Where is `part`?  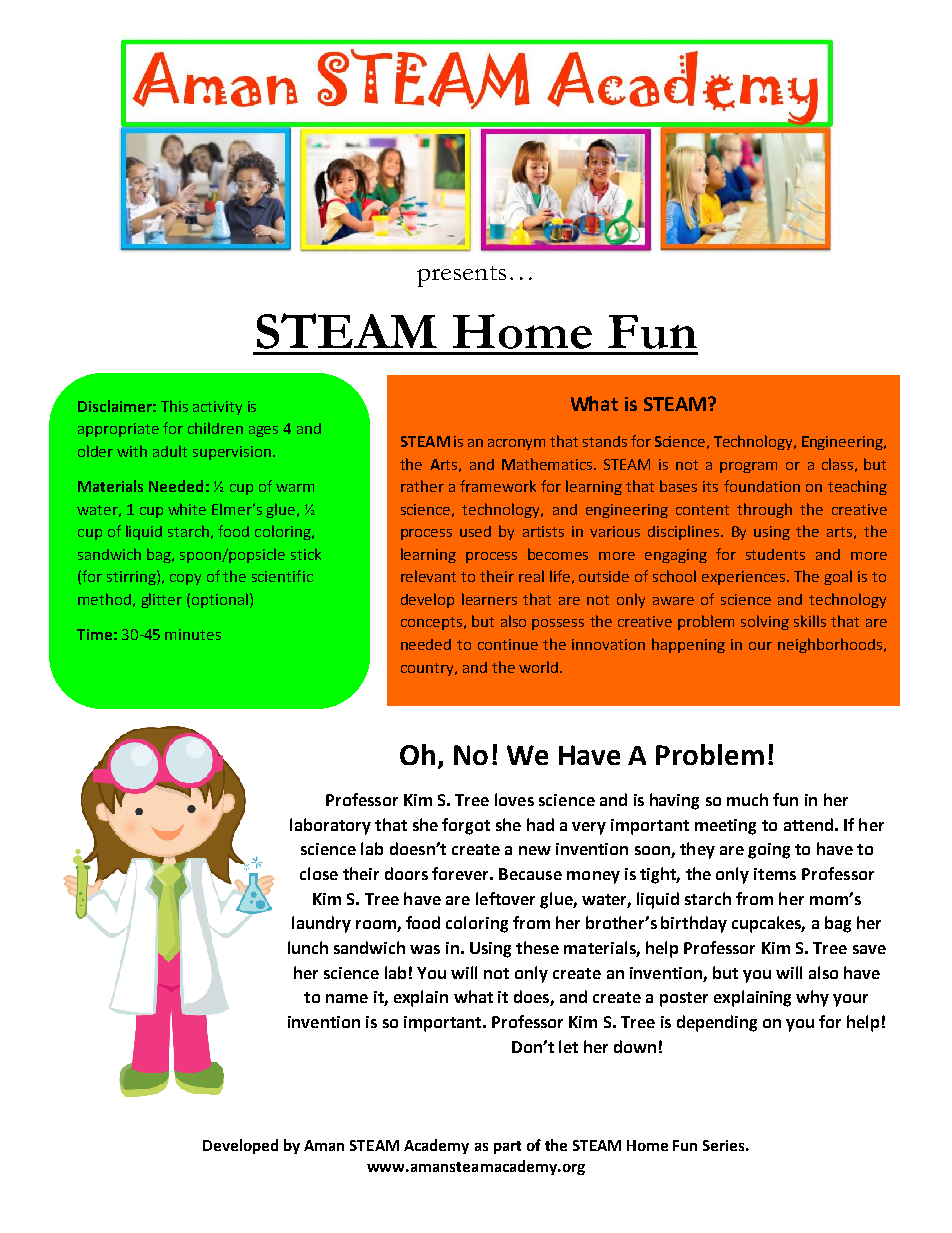 part is located at coordinates (507, 1147).
